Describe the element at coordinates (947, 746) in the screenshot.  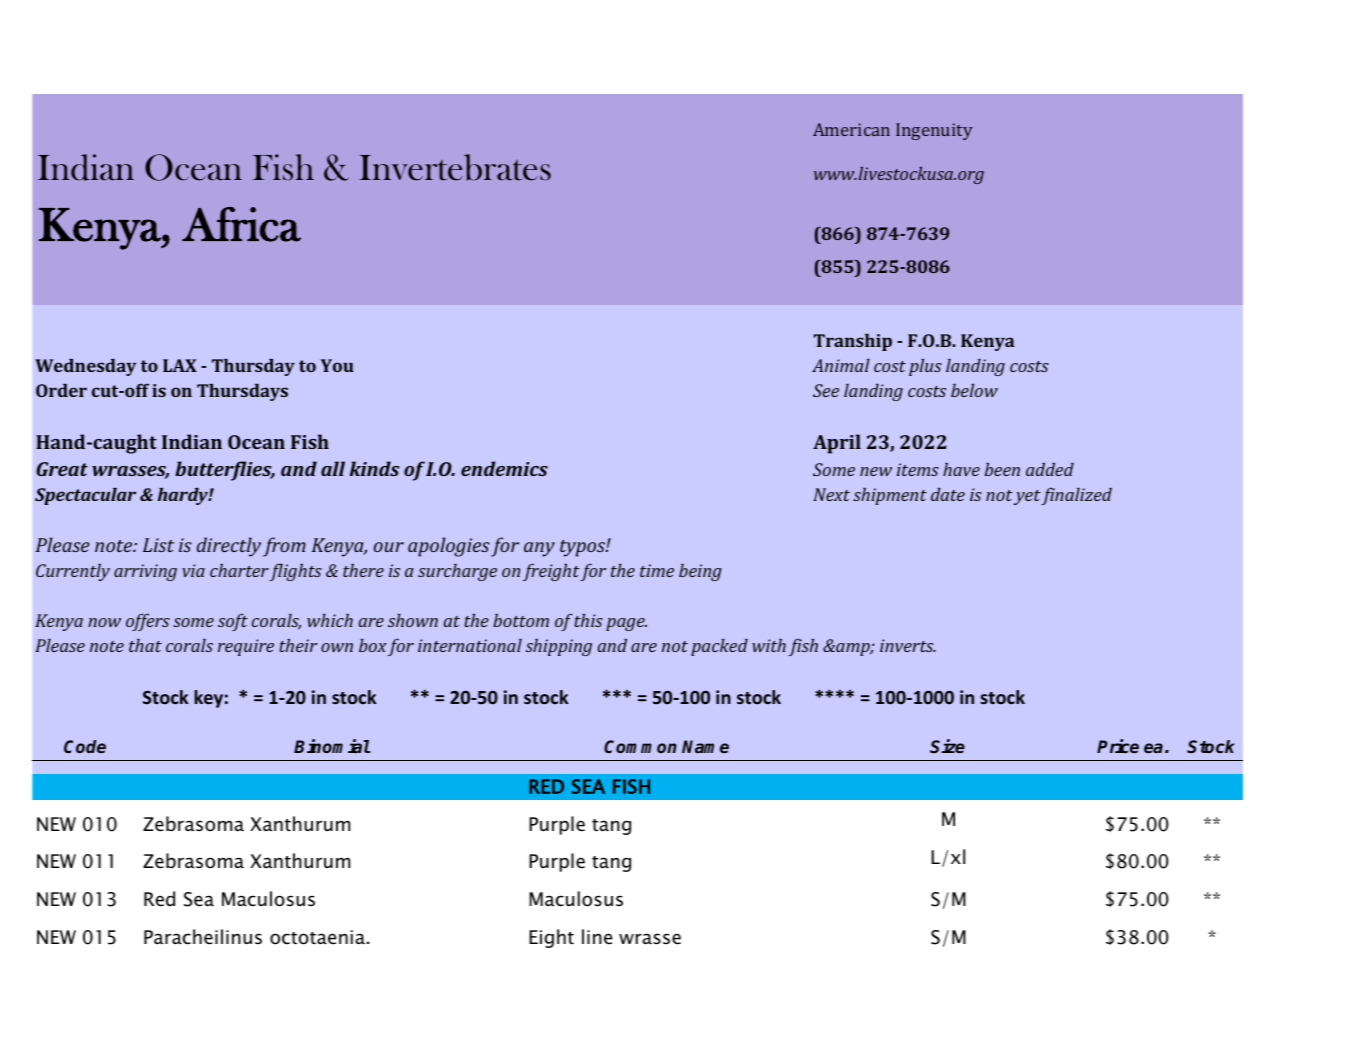
I see `Size` at that location.
